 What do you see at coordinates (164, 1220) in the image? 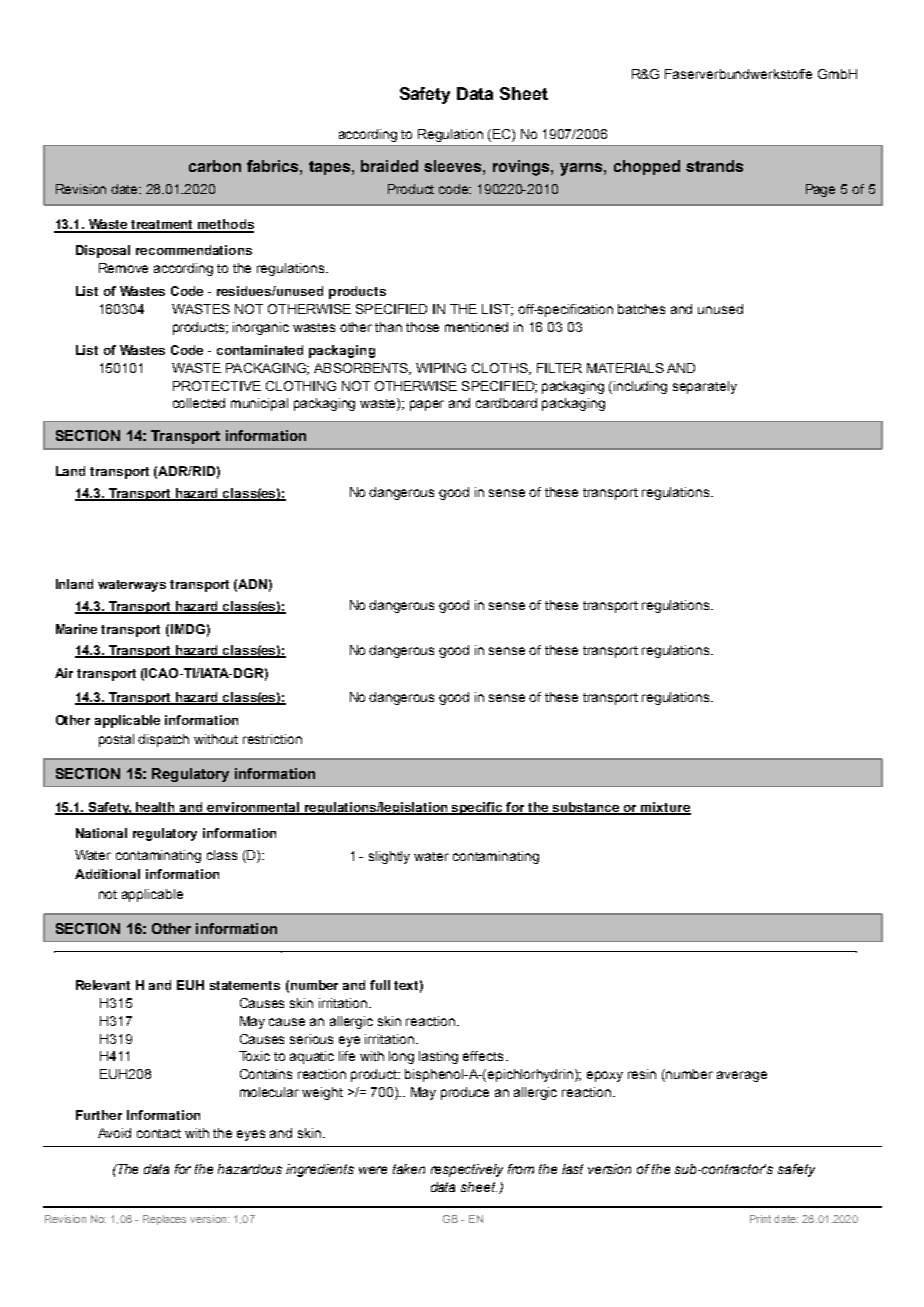
I see `Replaces` at bounding box center [164, 1220].
